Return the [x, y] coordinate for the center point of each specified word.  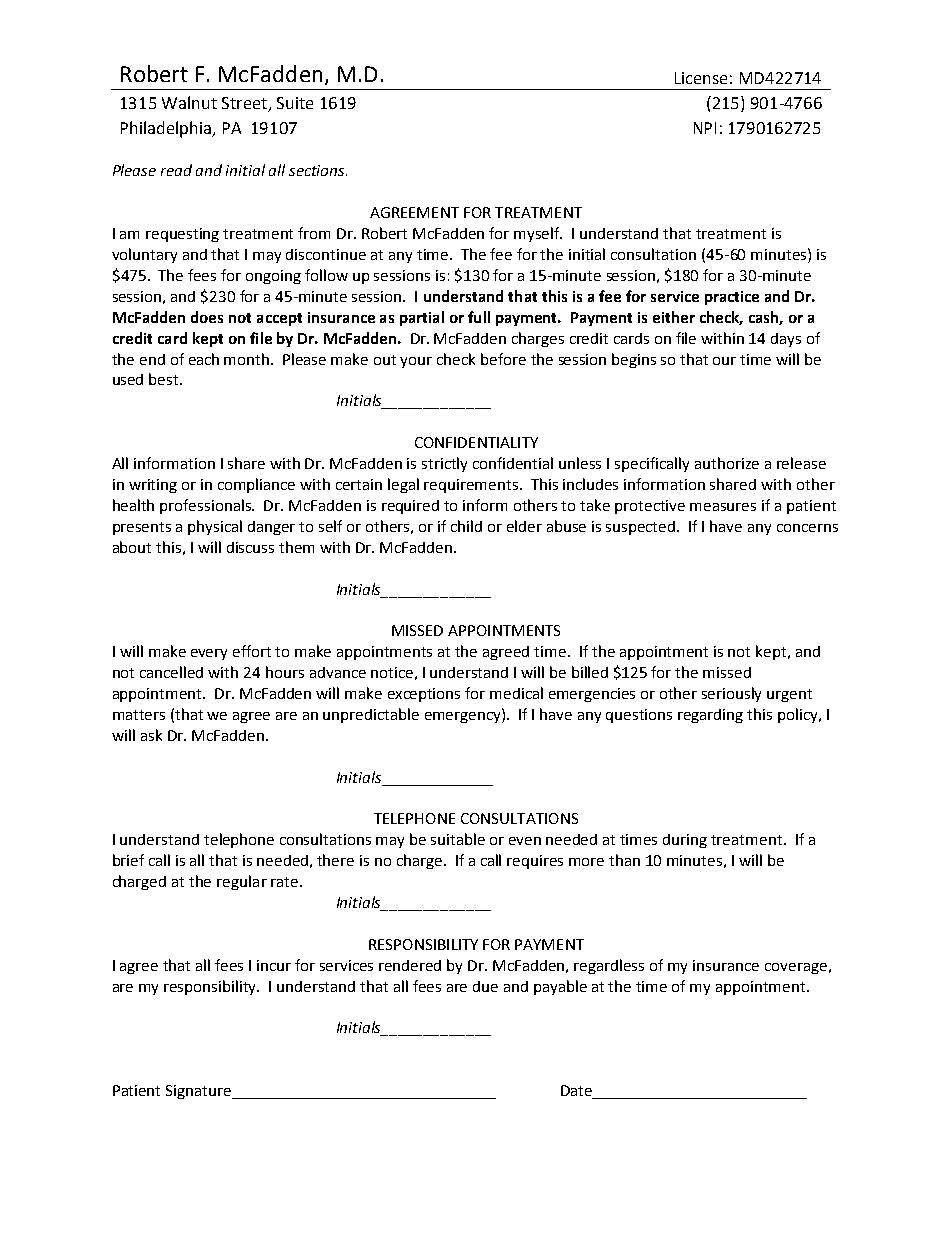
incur [274, 965]
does [207, 317]
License [701, 78]
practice [732, 298]
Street [245, 104]
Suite [295, 103]
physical [215, 527]
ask [151, 735]
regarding [710, 716]
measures [723, 507]
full [479, 317]
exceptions [424, 695]
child [466, 526]
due [485, 986]
